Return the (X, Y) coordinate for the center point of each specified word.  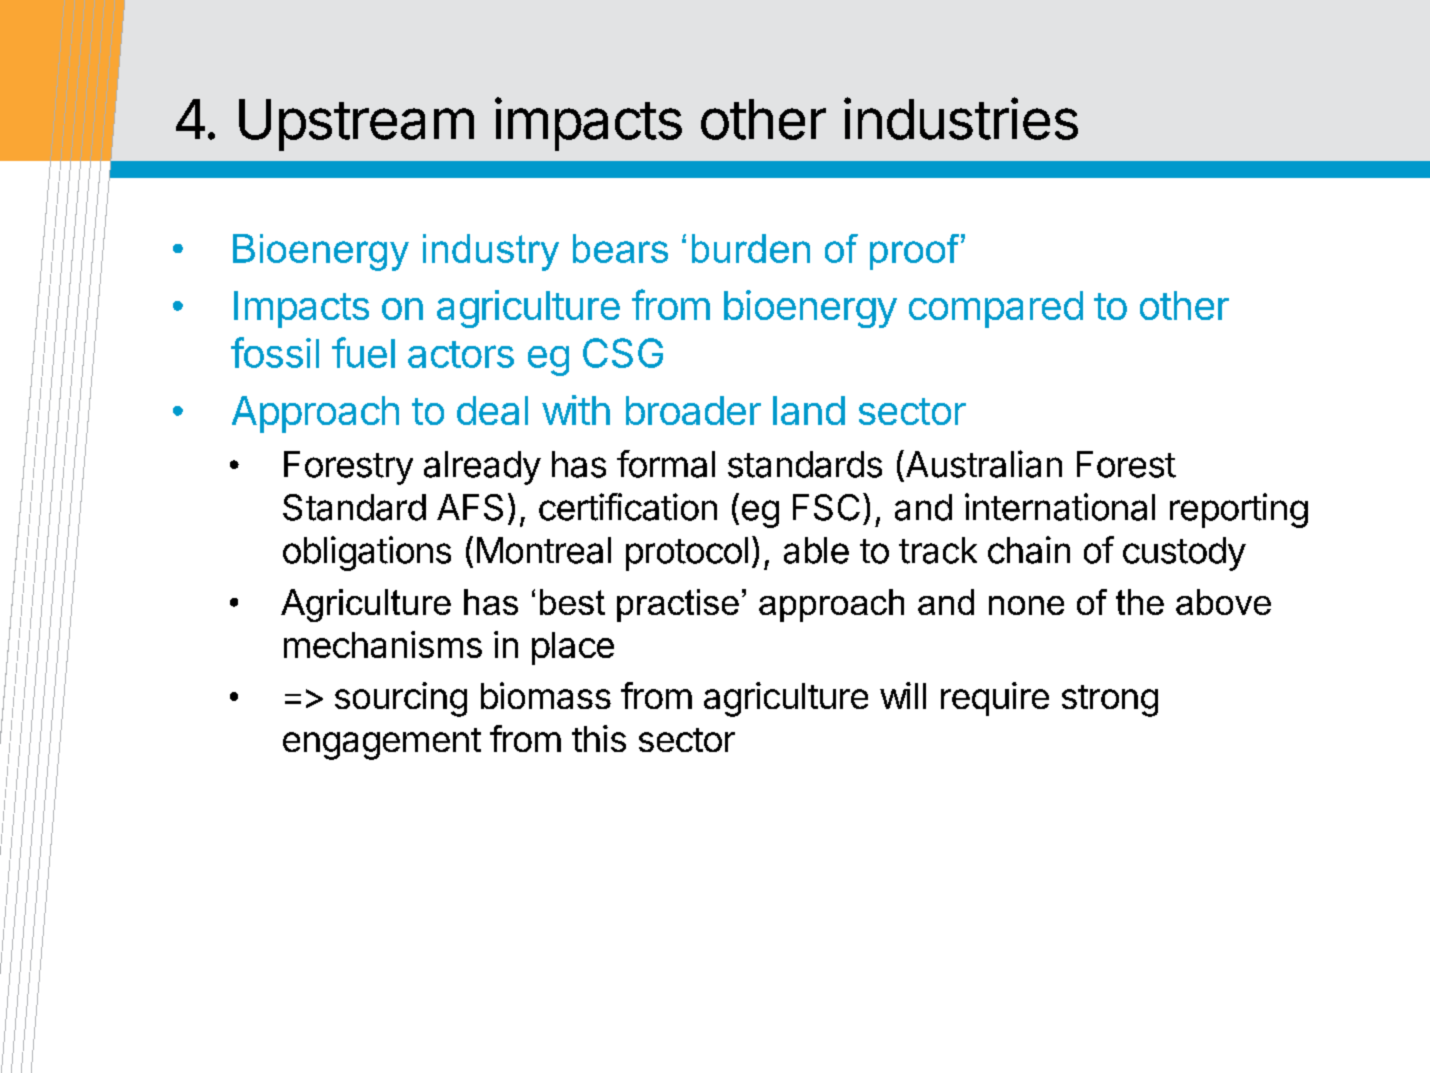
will (903, 695)
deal (492, 410)
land (809, 410)
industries (961, 118)
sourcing (401, 699)
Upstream (356, 125)
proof (916, 252)
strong (1110, 701)
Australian (982, 464)
